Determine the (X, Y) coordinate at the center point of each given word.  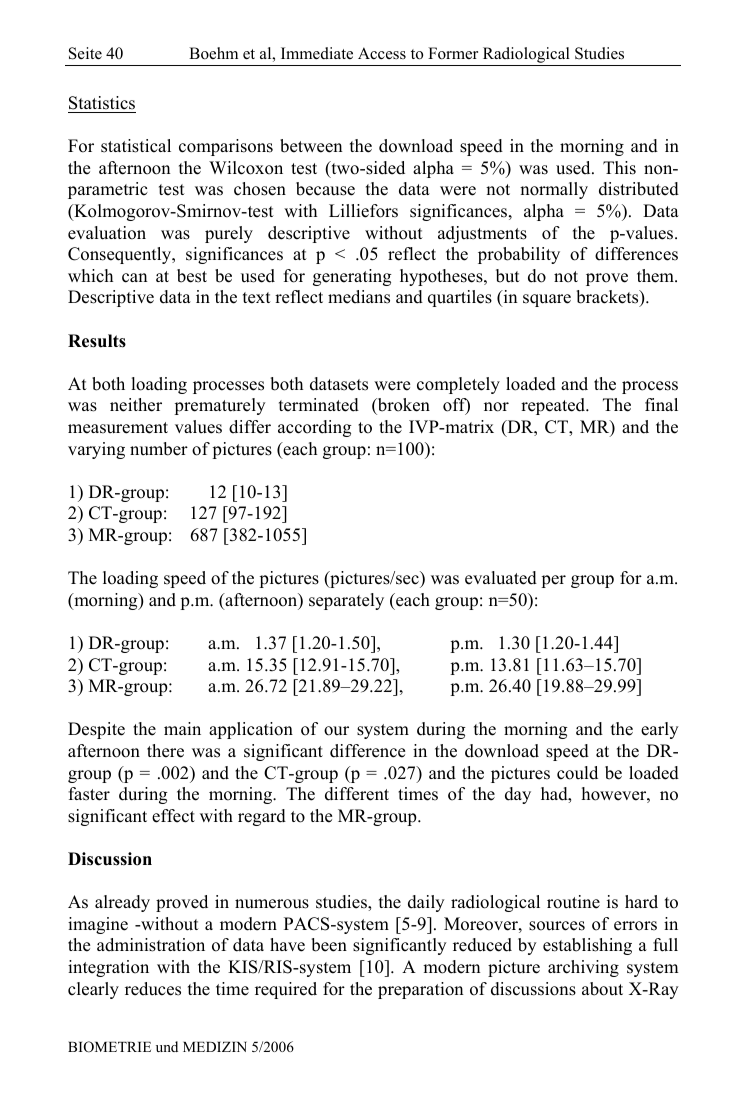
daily (426, 903)
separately (346, 601)
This (619, 168)
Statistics (102, 103)
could (577, 773)
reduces (153, 989)
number (159, 449)
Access (382, 53)
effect (173, 816)
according (315, 428)
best (192, 276)
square (547, 300)
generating (352, 277)
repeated (554, 406)
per (553, 581)
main (182, 728)
